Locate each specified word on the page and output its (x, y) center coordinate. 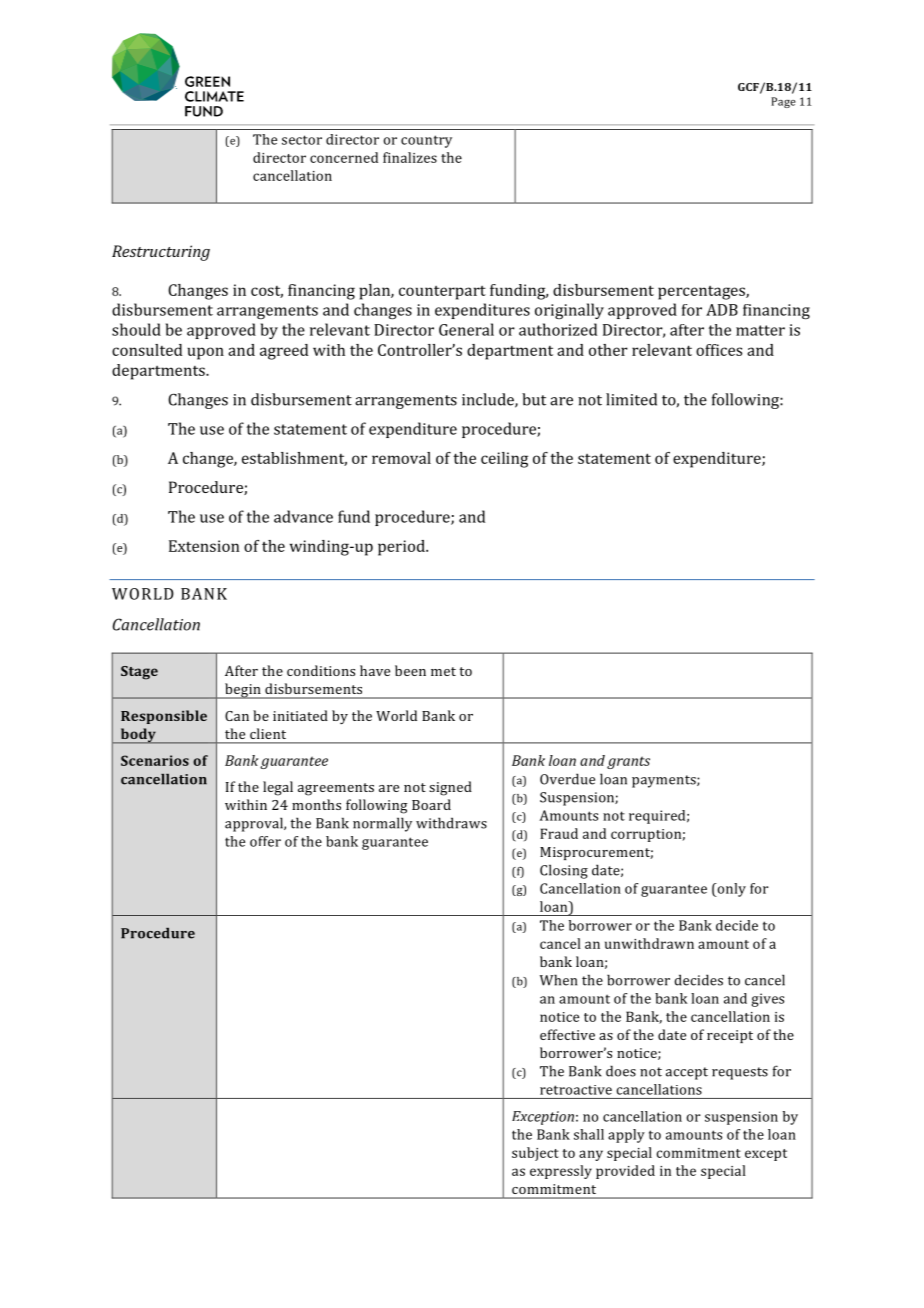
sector (302, 140)
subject (535, 1154)
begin (243, 691)
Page (783, 102)
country (426, 141)
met (443, 671)
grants (628, 762)
